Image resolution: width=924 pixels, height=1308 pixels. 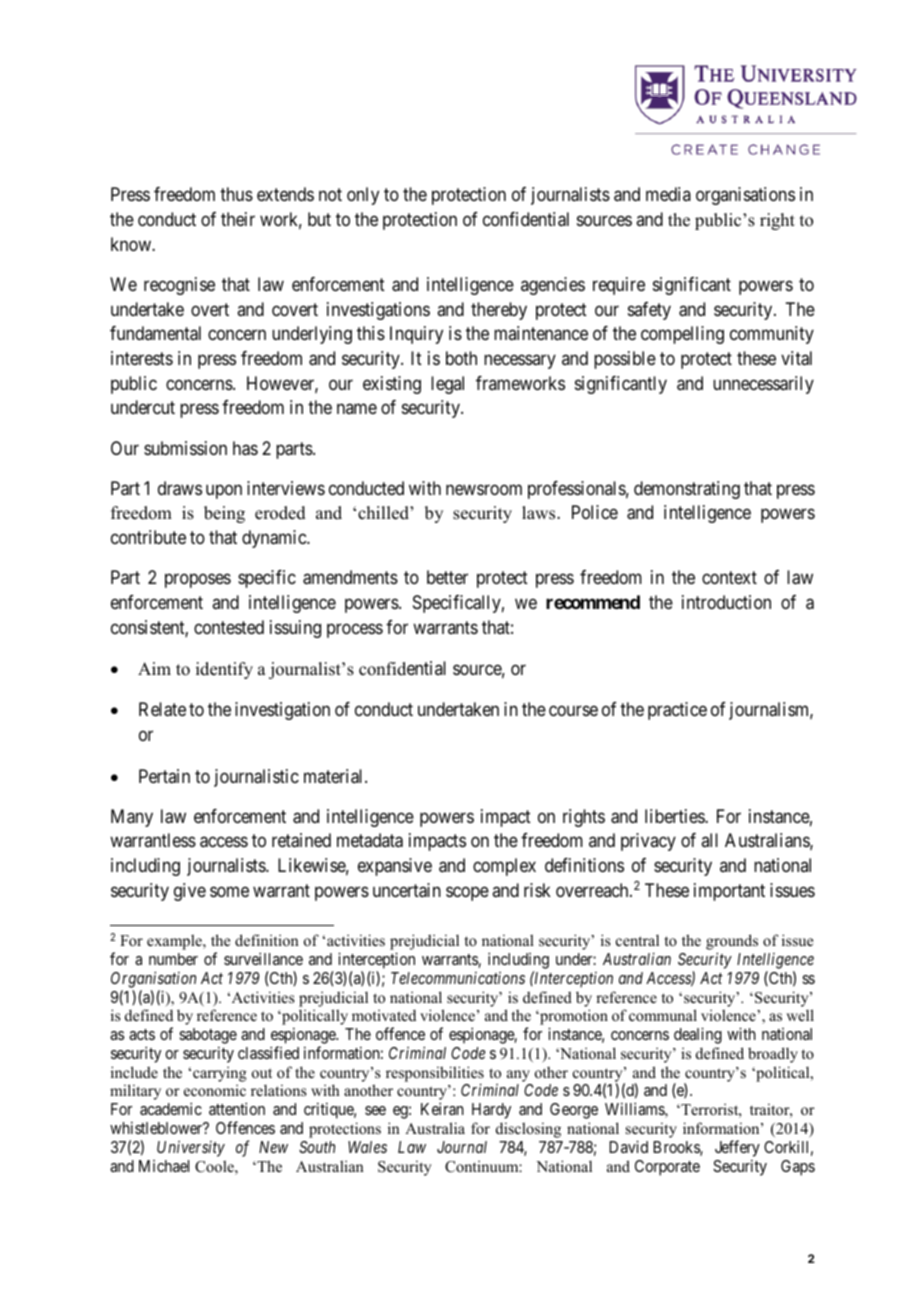 What do you see at coordinates (675, 816) in the screenshot?
I see `liberties` at bounding box center [675, 816].
